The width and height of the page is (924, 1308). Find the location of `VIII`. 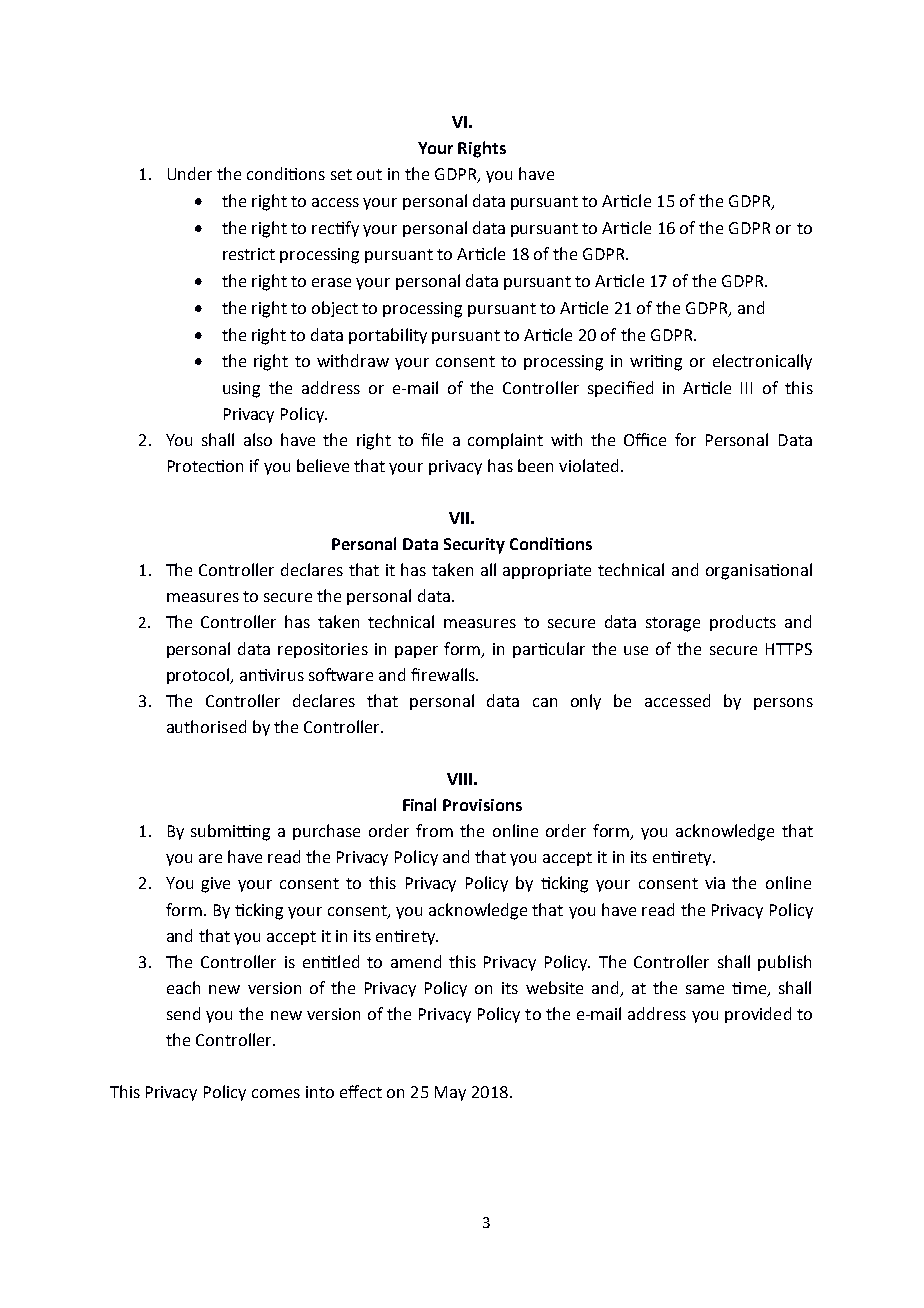

VIII is located at coordinates (459, 779).
